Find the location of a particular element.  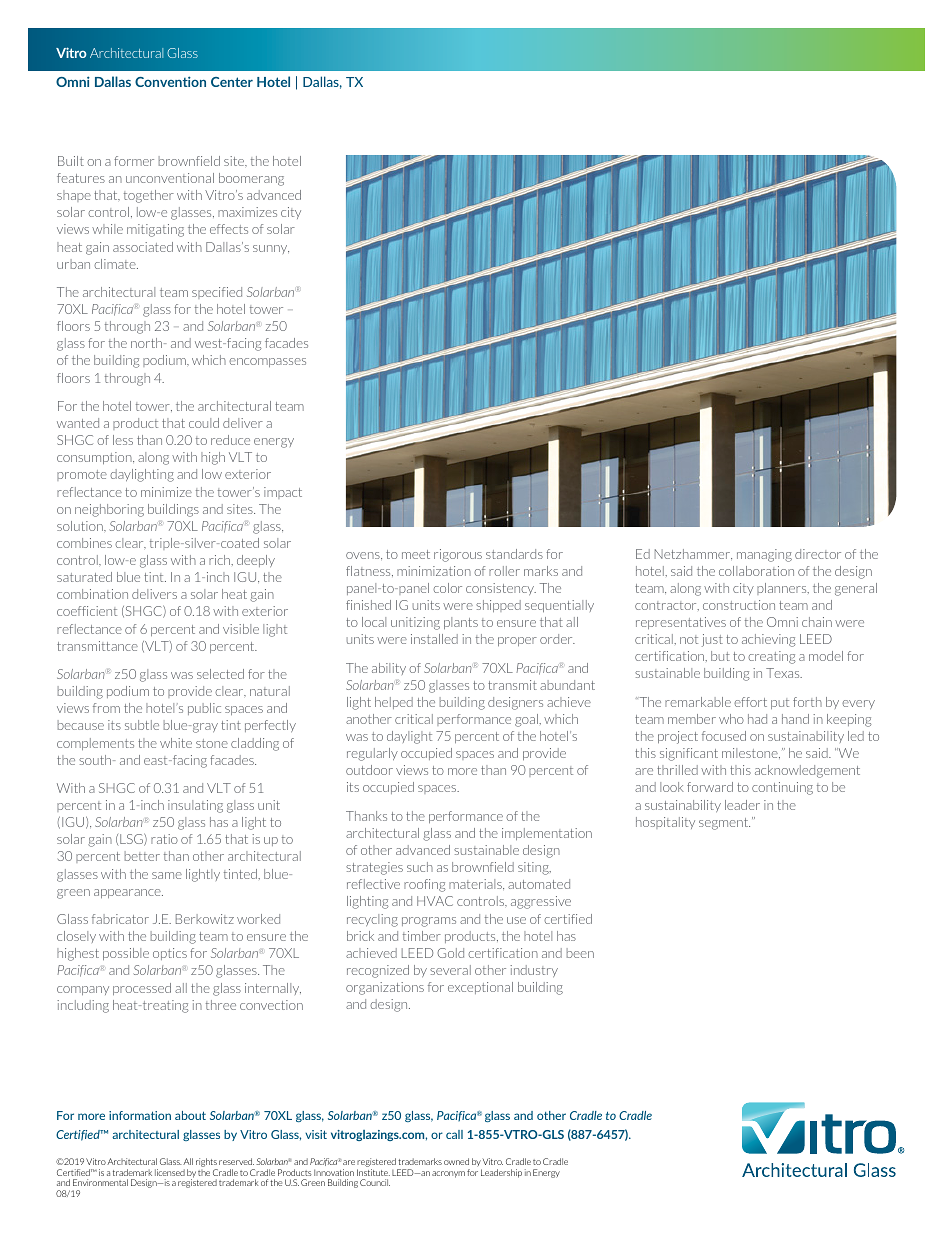

former is located at coordinates (134, 161).
